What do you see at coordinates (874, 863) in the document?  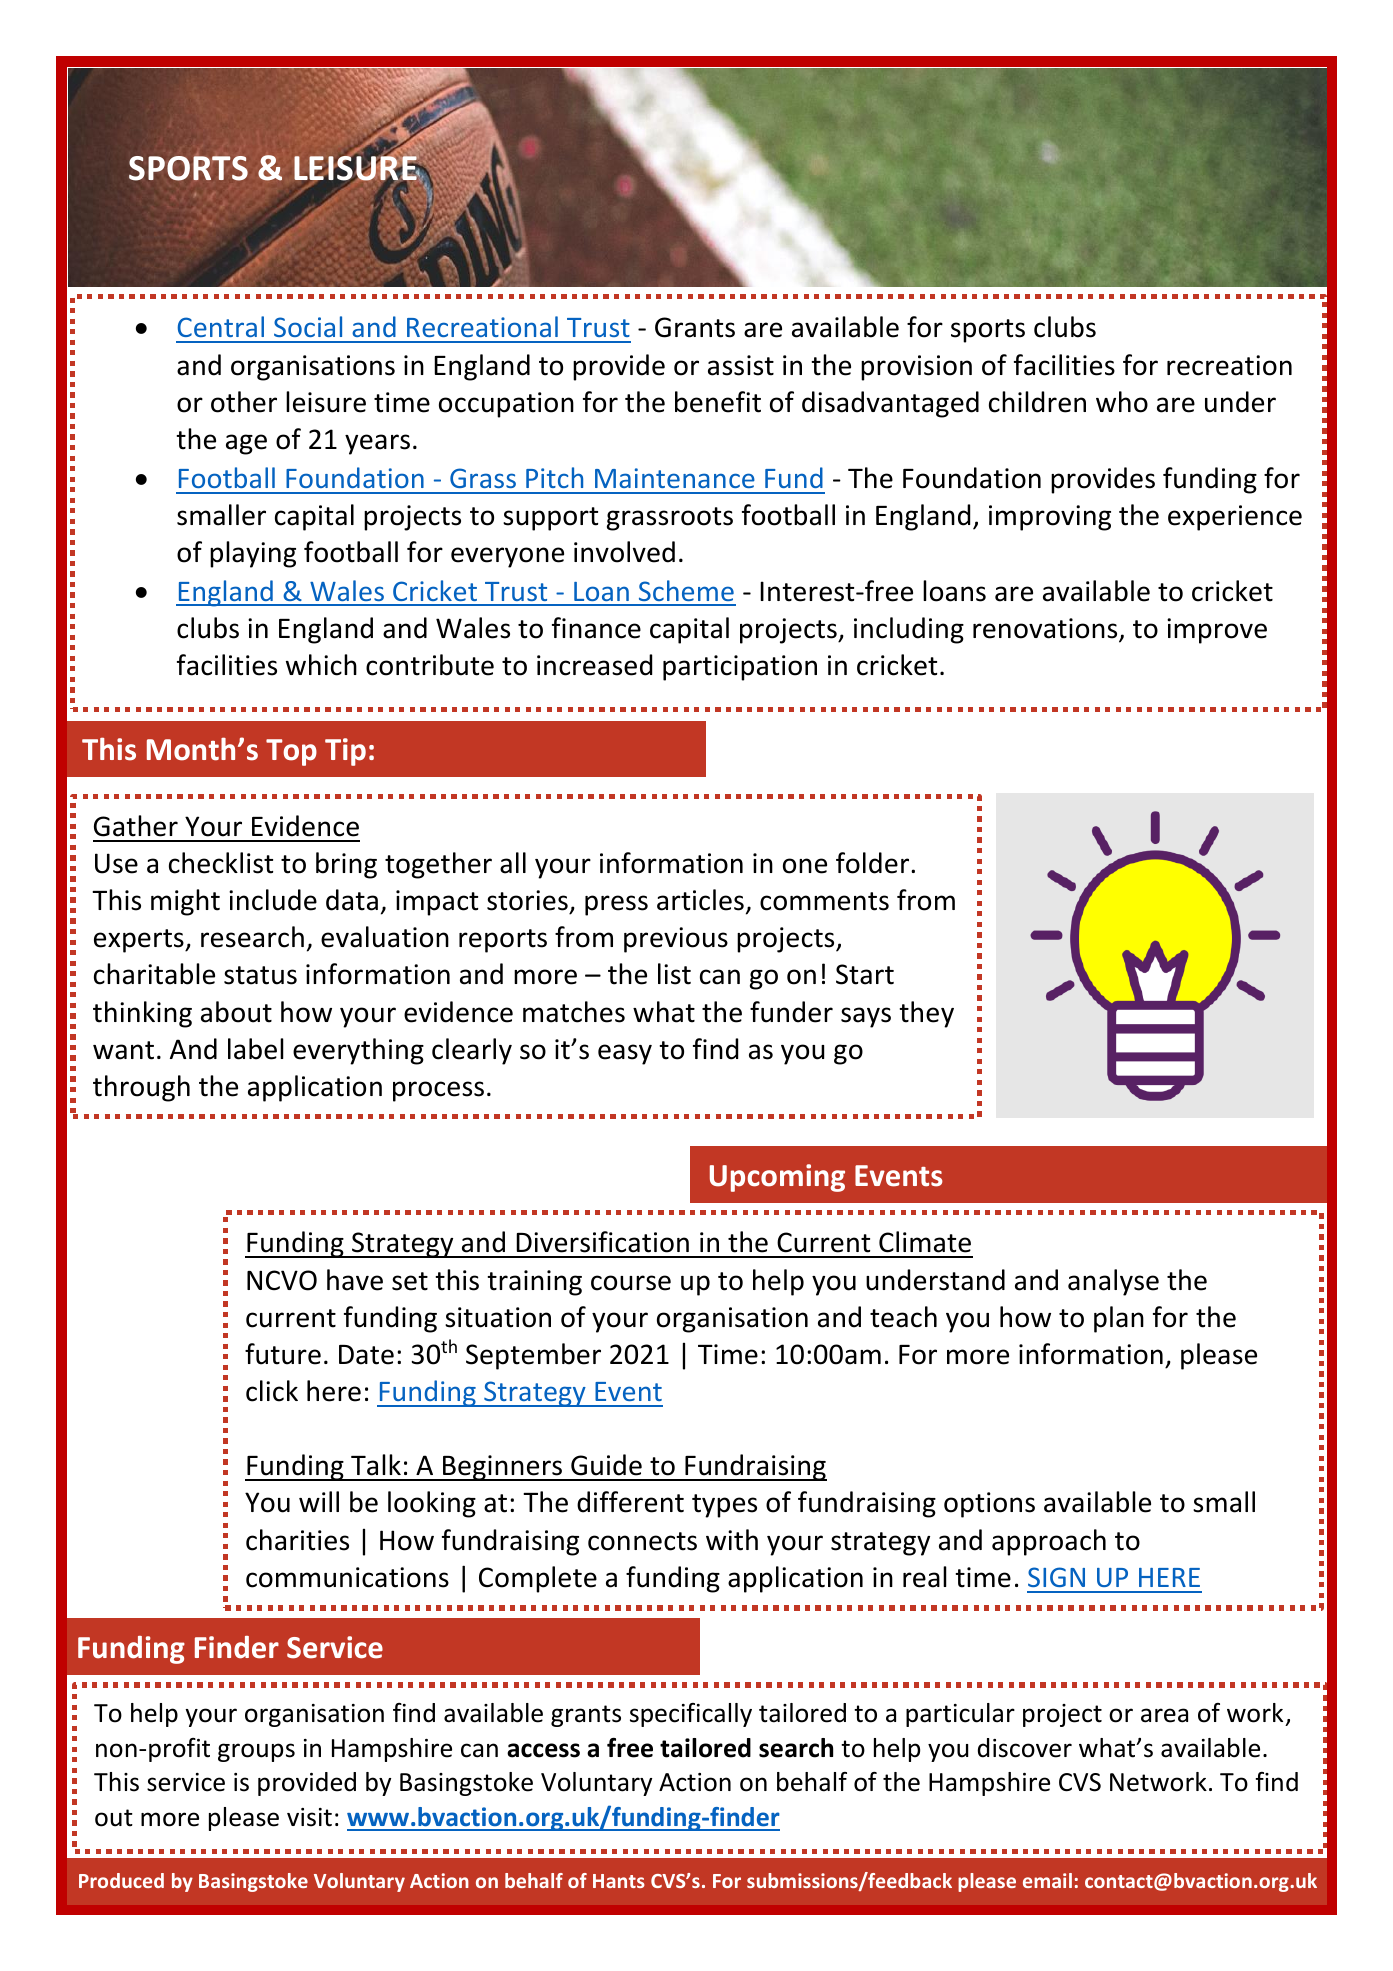 I see `folder` at bounding box center [874, 863].
